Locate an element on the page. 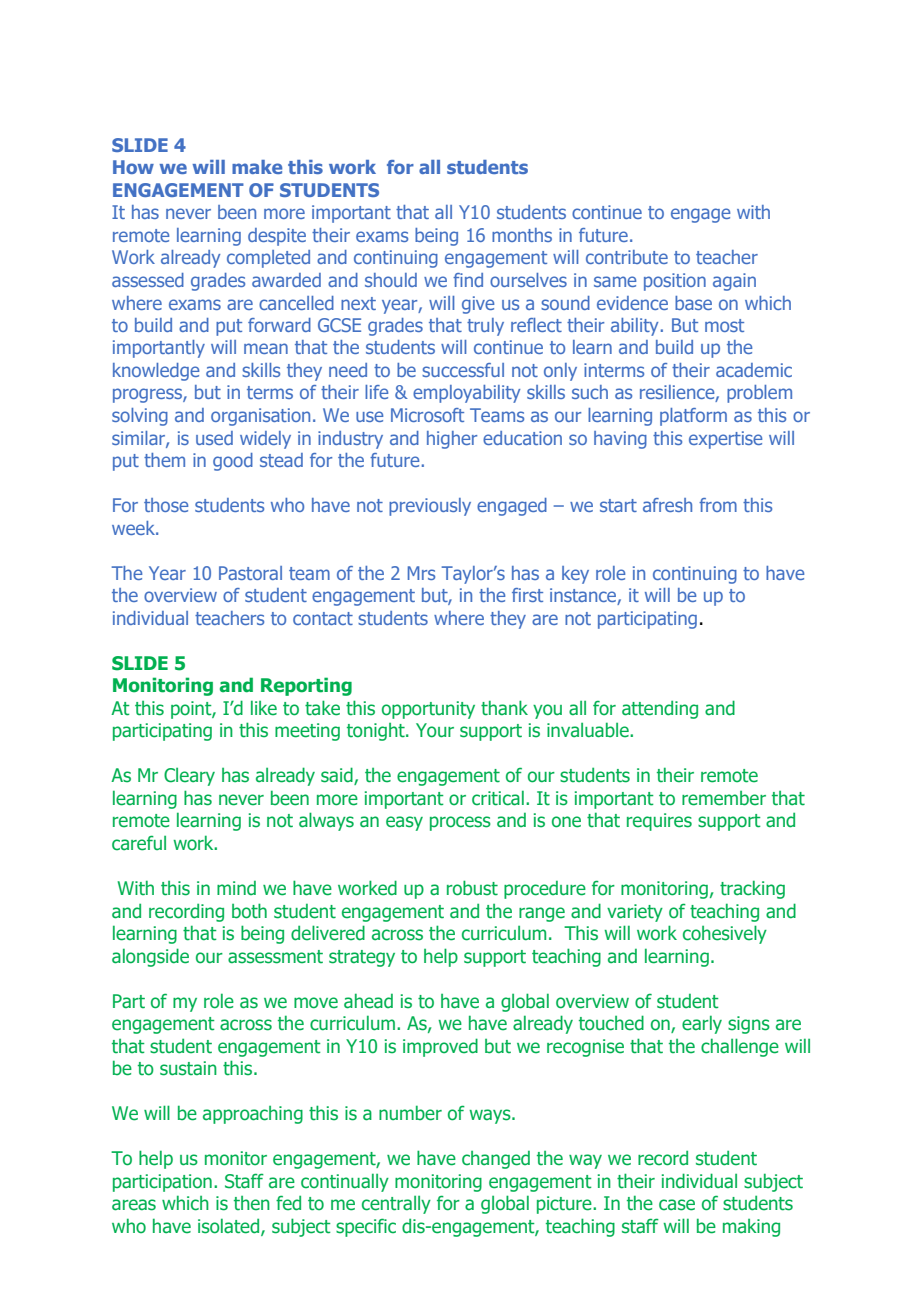 Image resolution: width=924 pixels, height=1309 pixels. higher is located at coordinates (452, 440).
